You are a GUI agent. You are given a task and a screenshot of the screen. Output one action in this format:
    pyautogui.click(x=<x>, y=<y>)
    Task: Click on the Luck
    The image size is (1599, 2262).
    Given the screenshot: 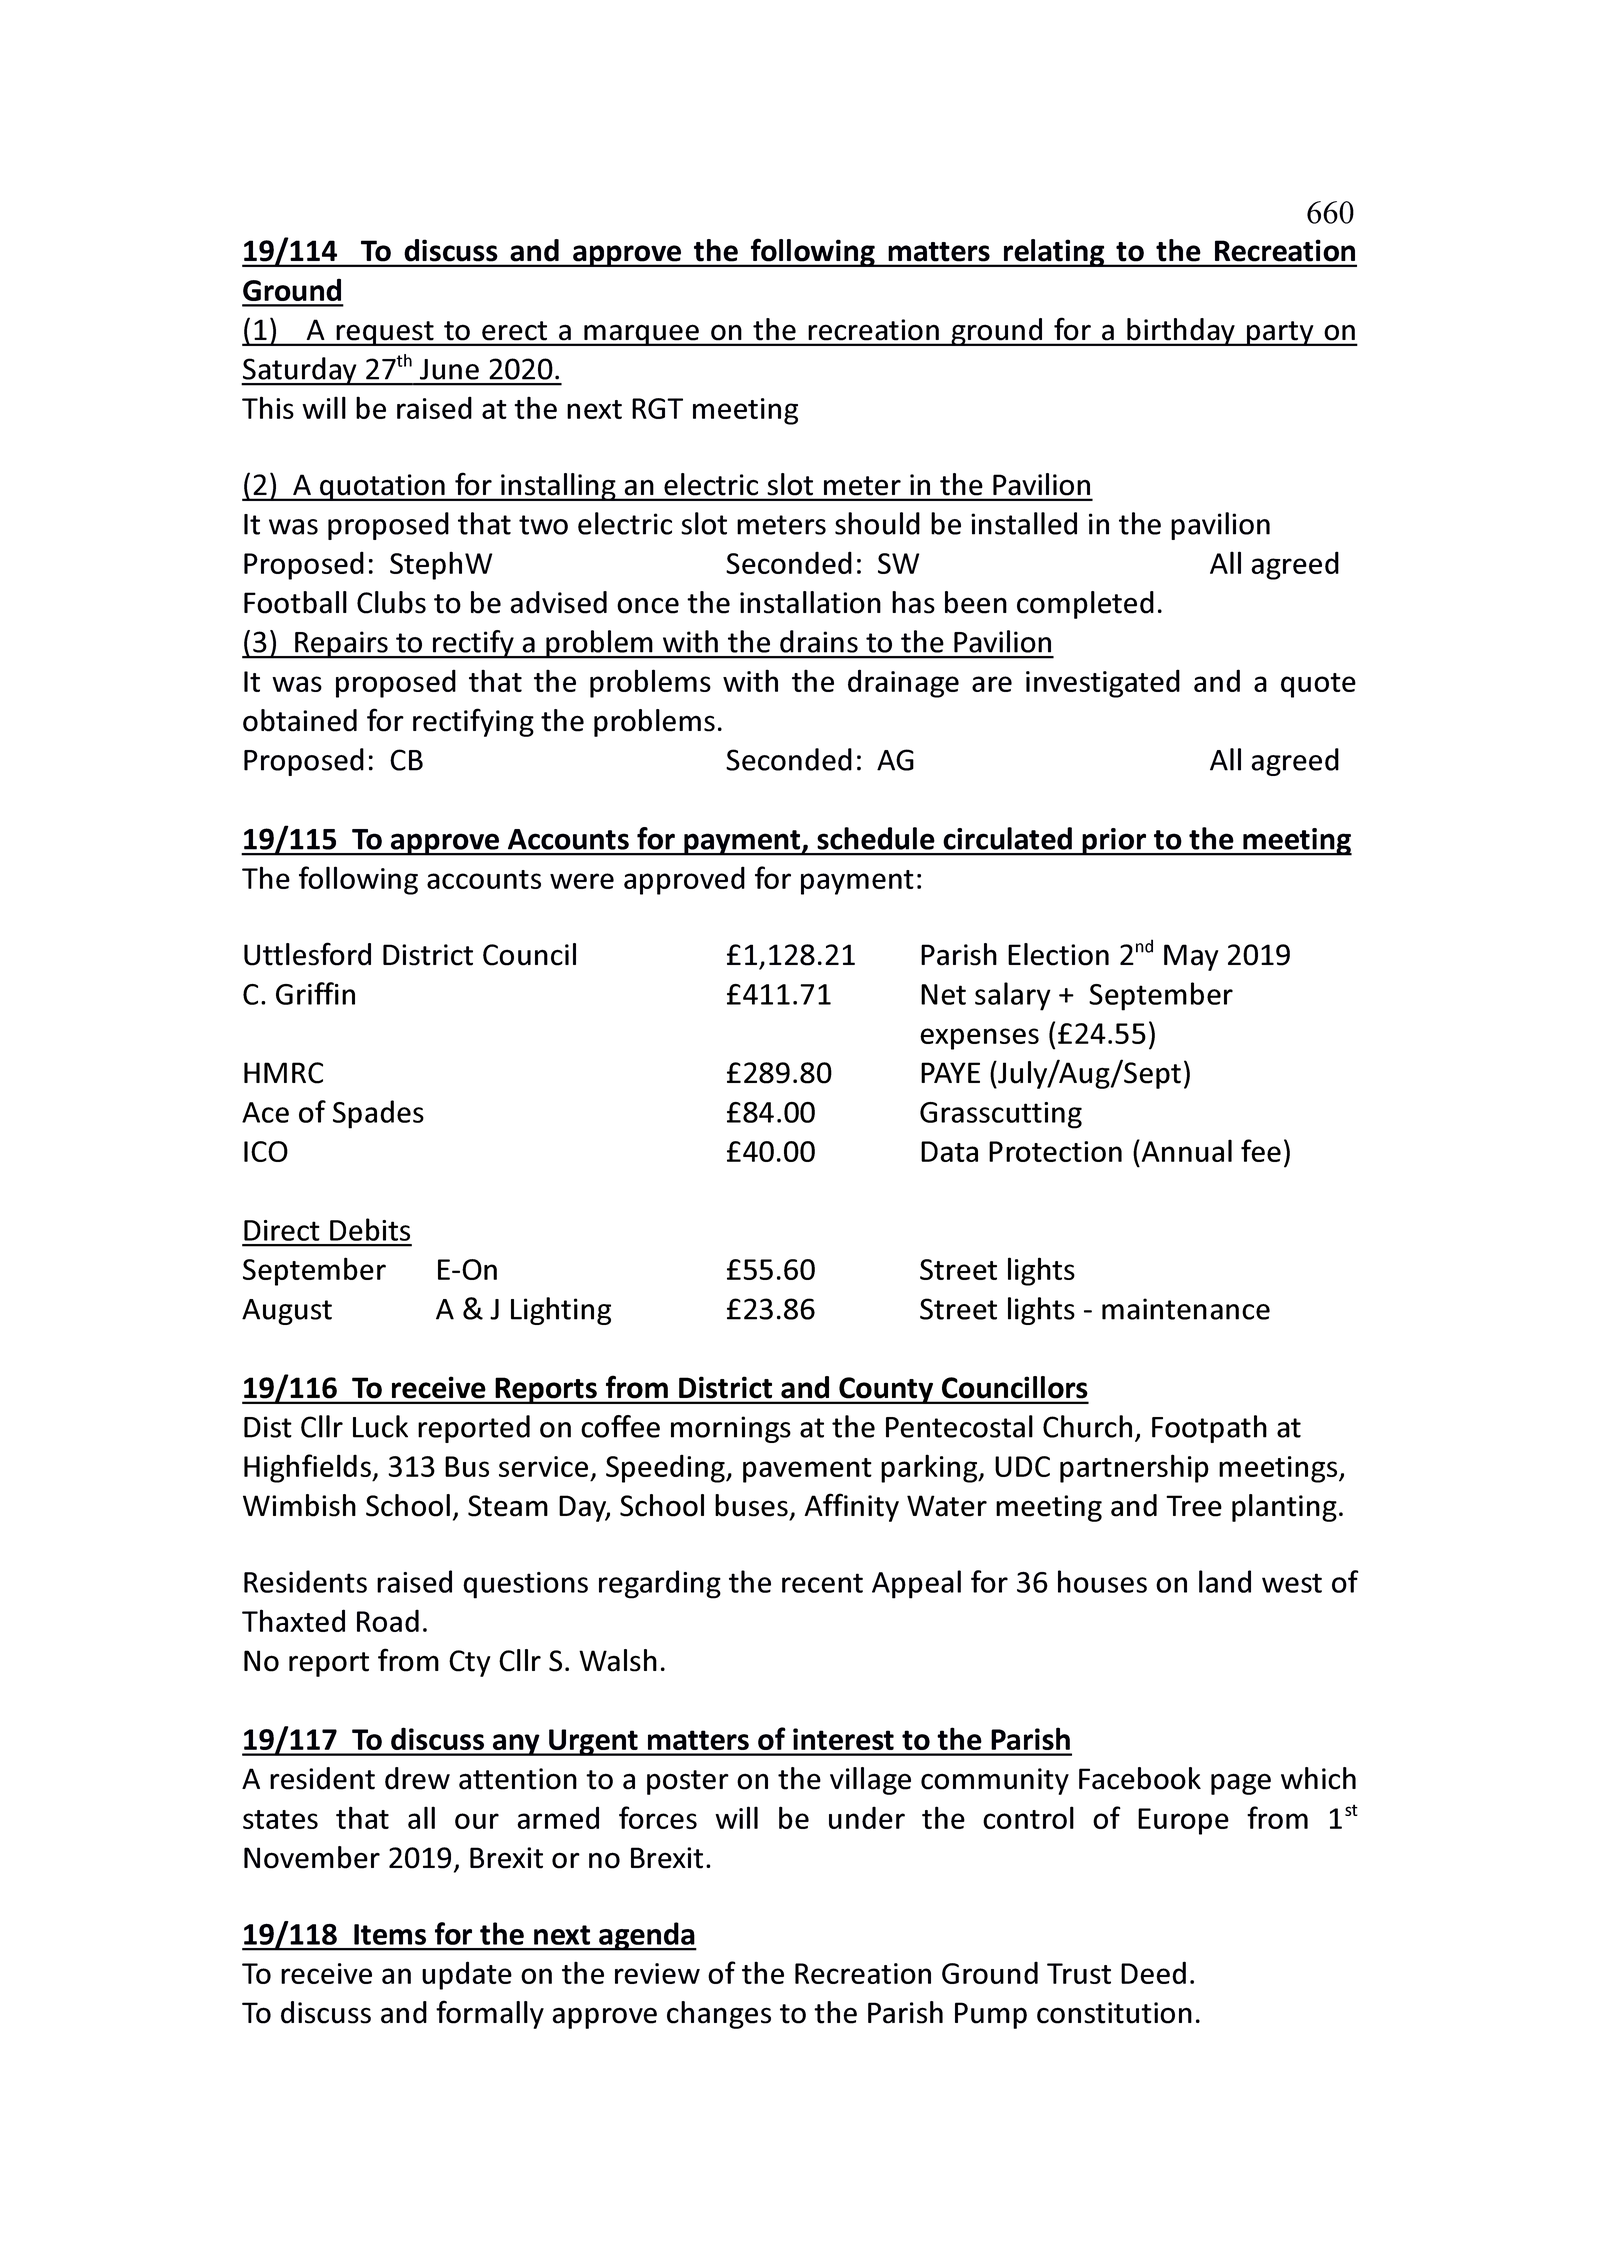 What is the action you would take?
    pyautogui.click(x=380, y=1426)
